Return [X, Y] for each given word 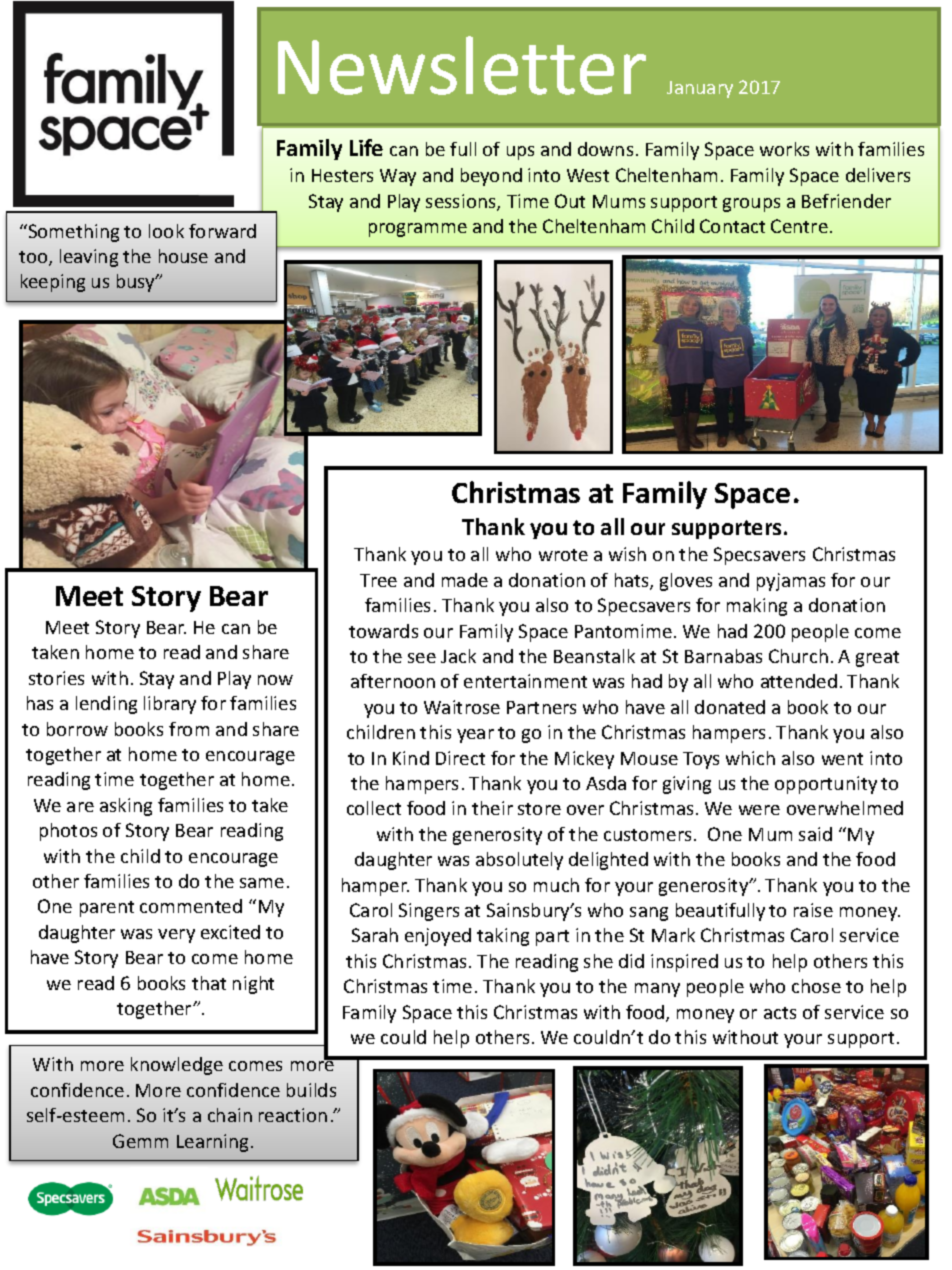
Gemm [140, 1141]
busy [137, 283]
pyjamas [791, 582]
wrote [563, 555]
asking [126, 807]
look [166, 231]
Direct [460, 758]
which [750, 758]
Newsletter [462, 65]
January [700, 89]
